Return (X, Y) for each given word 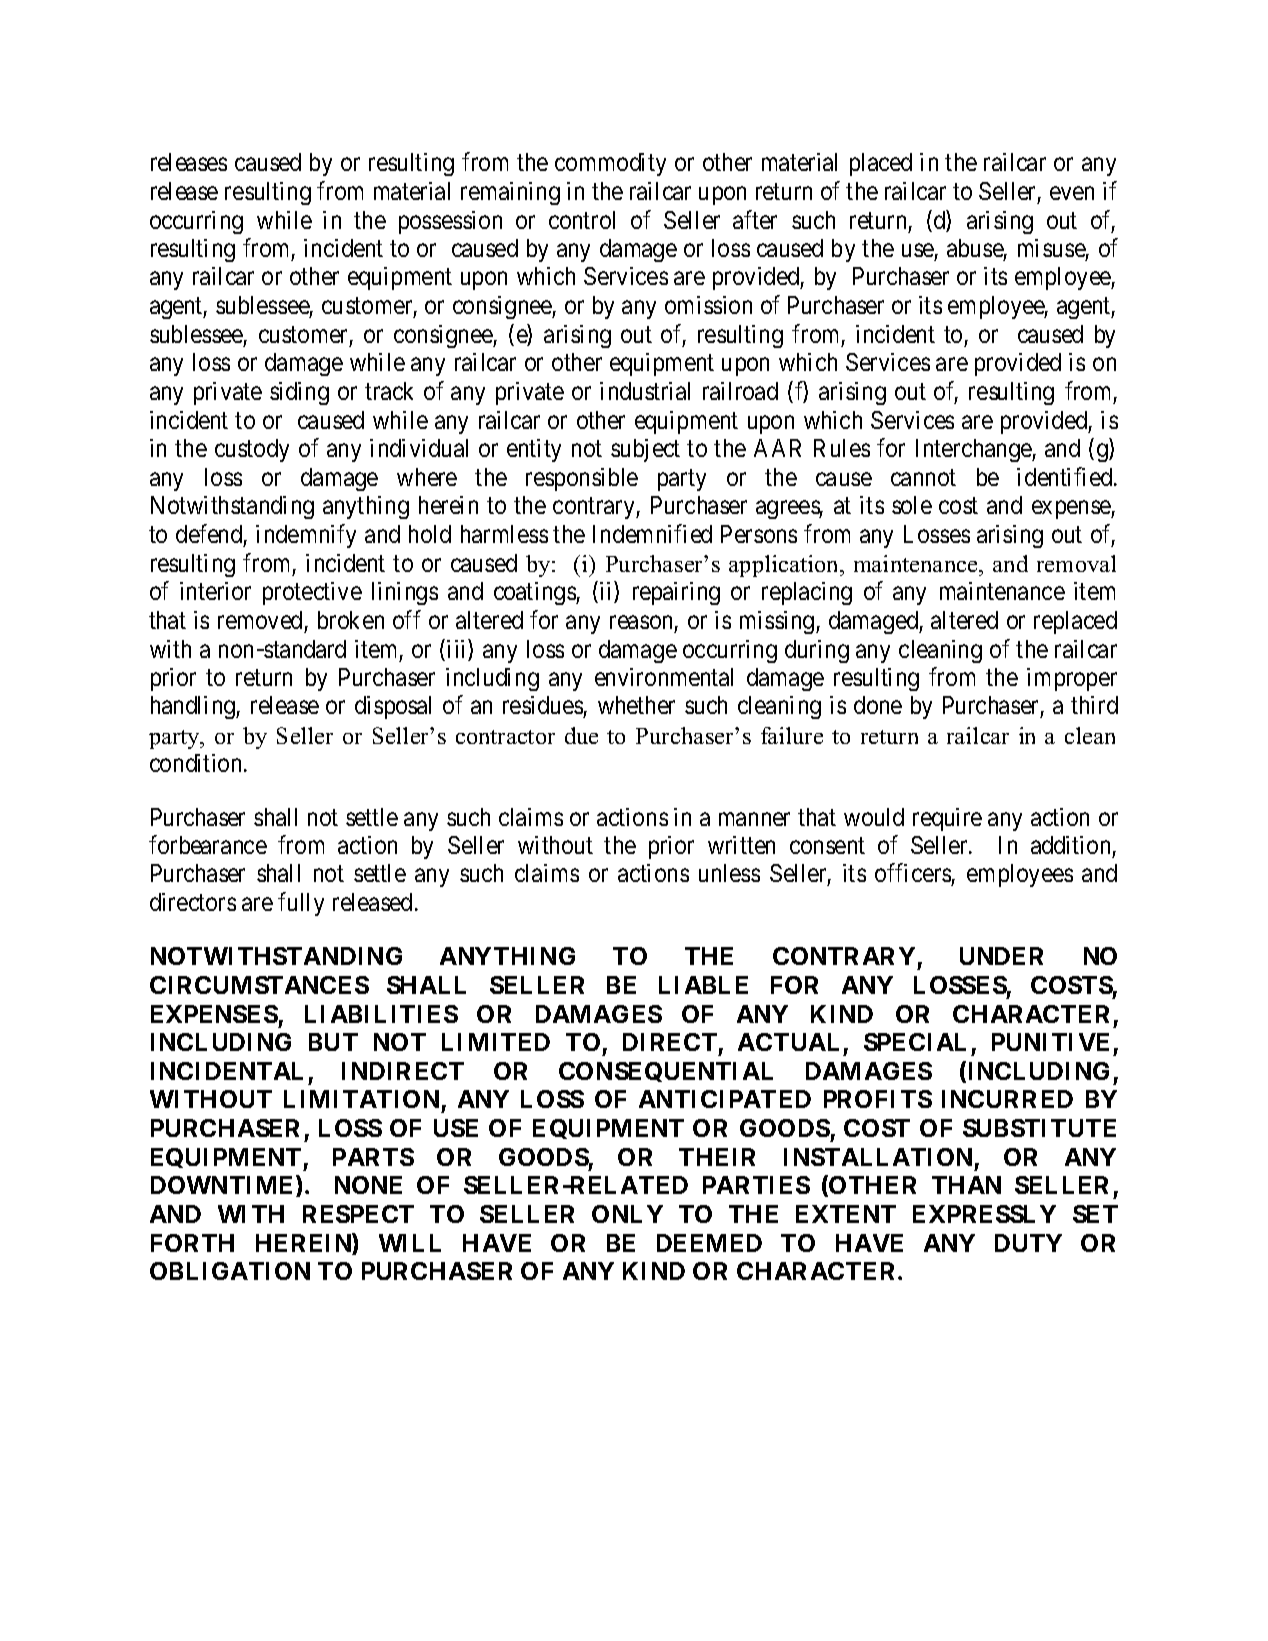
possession (450, 222)
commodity (610, 164)
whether (636, 705)
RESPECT (358, 1214)
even (1072, 193)
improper (1072, 679)
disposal (393, 707)
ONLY (627, 1214)
